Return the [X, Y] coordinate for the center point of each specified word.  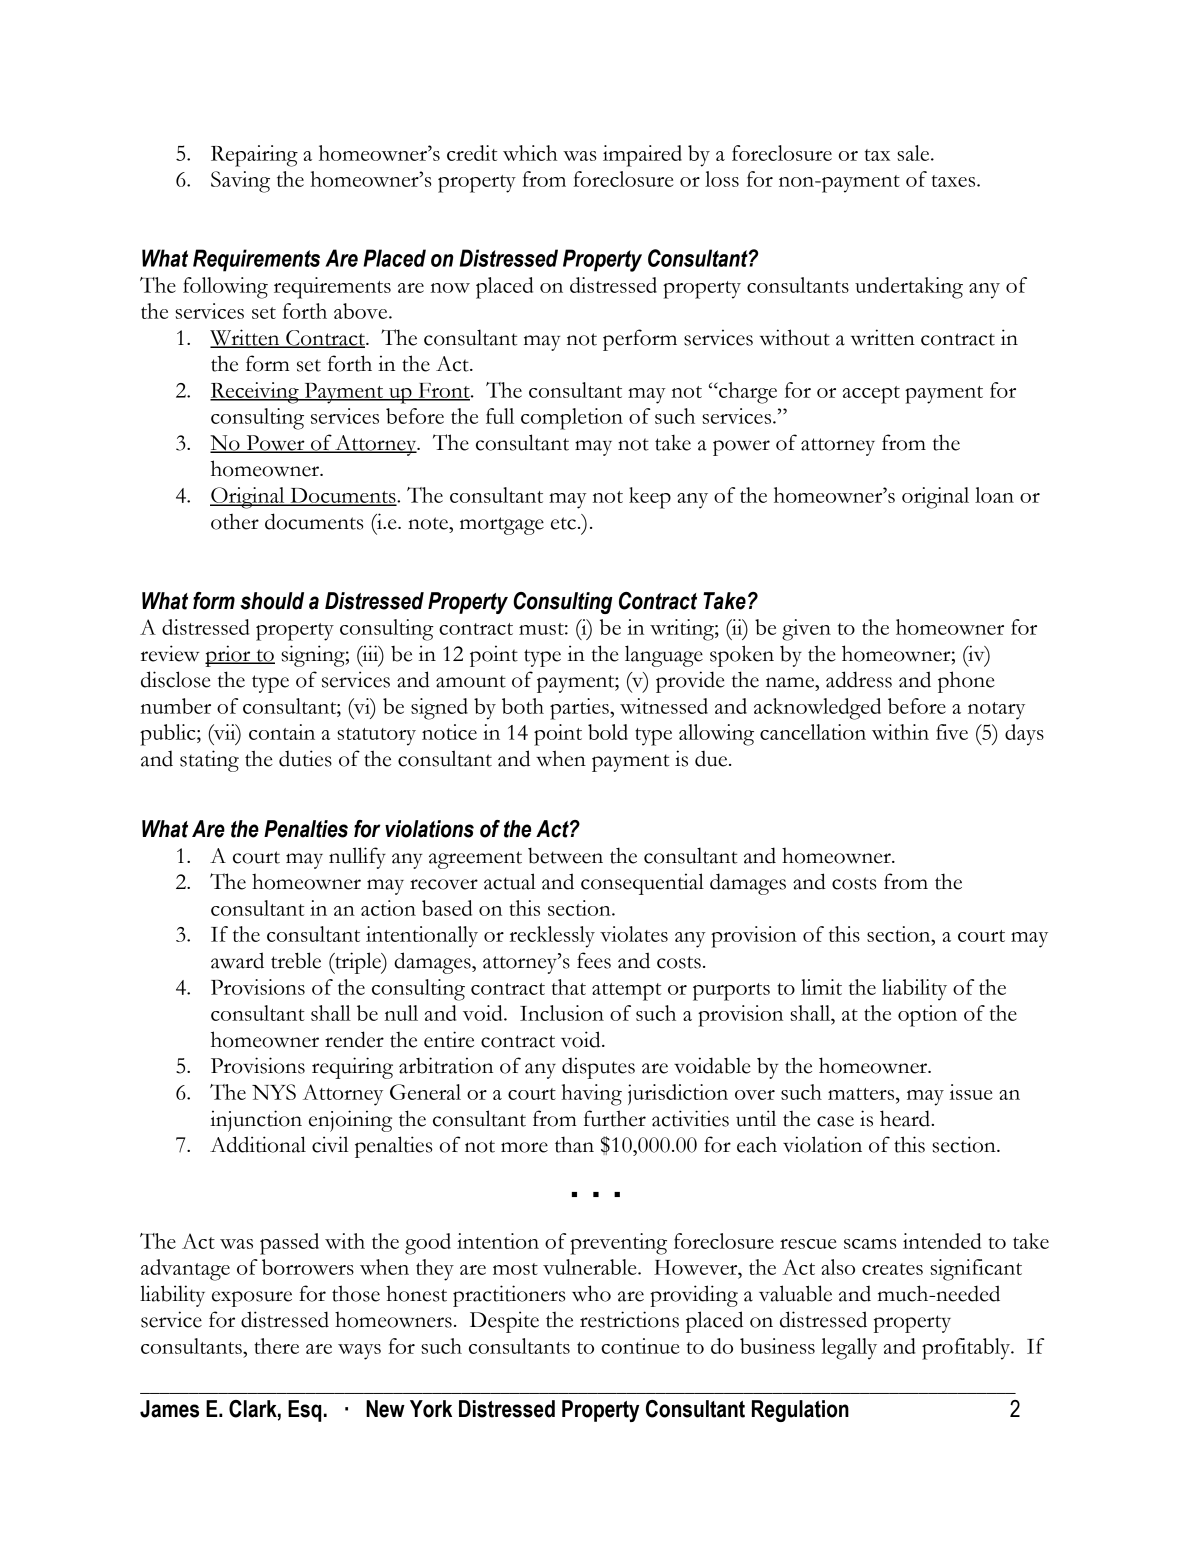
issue [971, 1092]
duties [305, 758]
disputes [598, 1068]
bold [608, 732]
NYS [274, 1092]
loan [994, 495]
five [952, 732]
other [235, 522]
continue [640, 1346]
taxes [955, 181]
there [276, 1346]
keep [650, 498]
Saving [240, 182]
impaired [642, 156]
